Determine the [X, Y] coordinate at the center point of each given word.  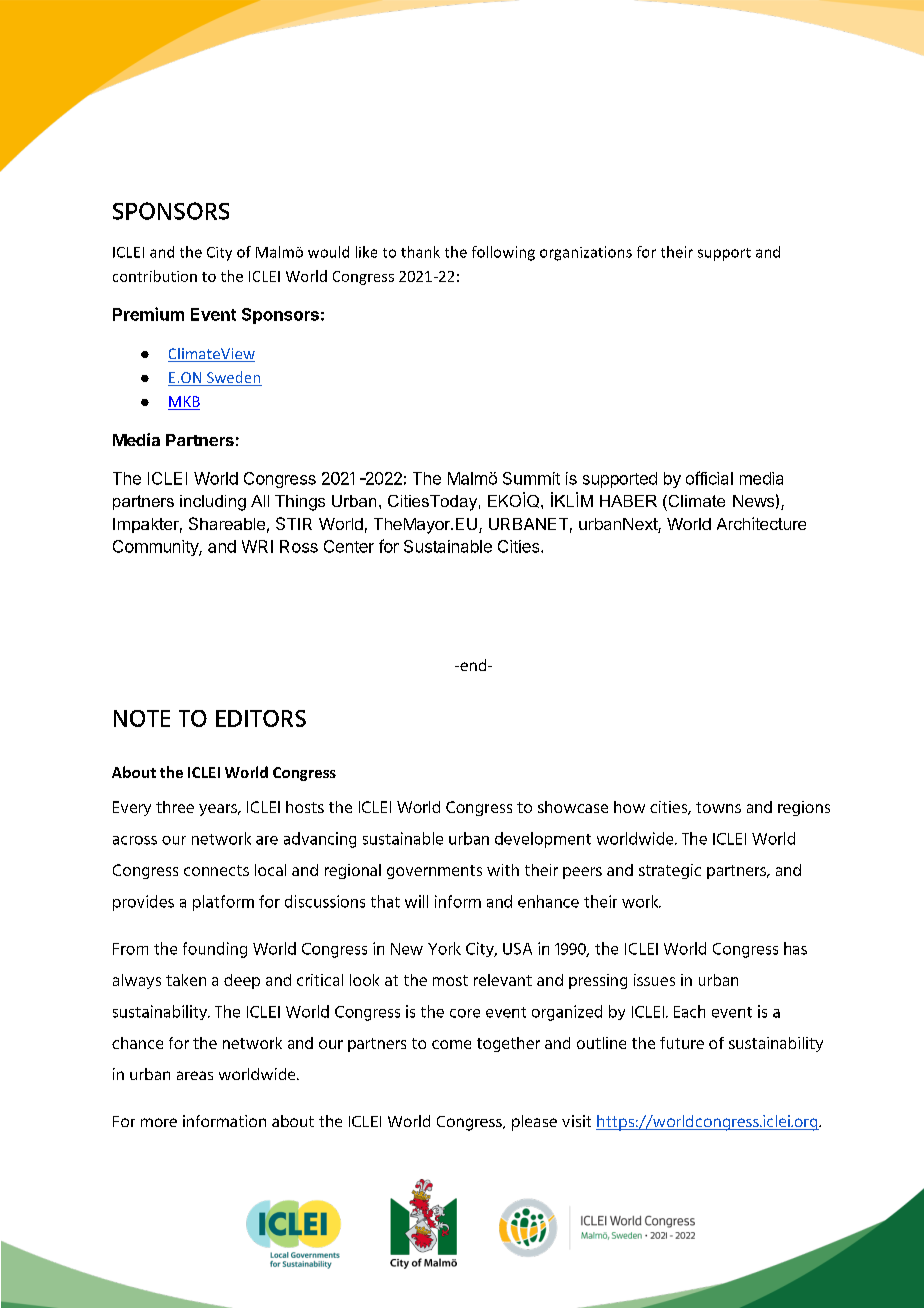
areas [195, 1075]
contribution [155, 276]
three [175, 807]
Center [349, 546]
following [503, 253]
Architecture [761, 523]
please [534, 1123]
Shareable [227, 523]
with [503, 870]
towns [718, 807]
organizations [586, 253]
